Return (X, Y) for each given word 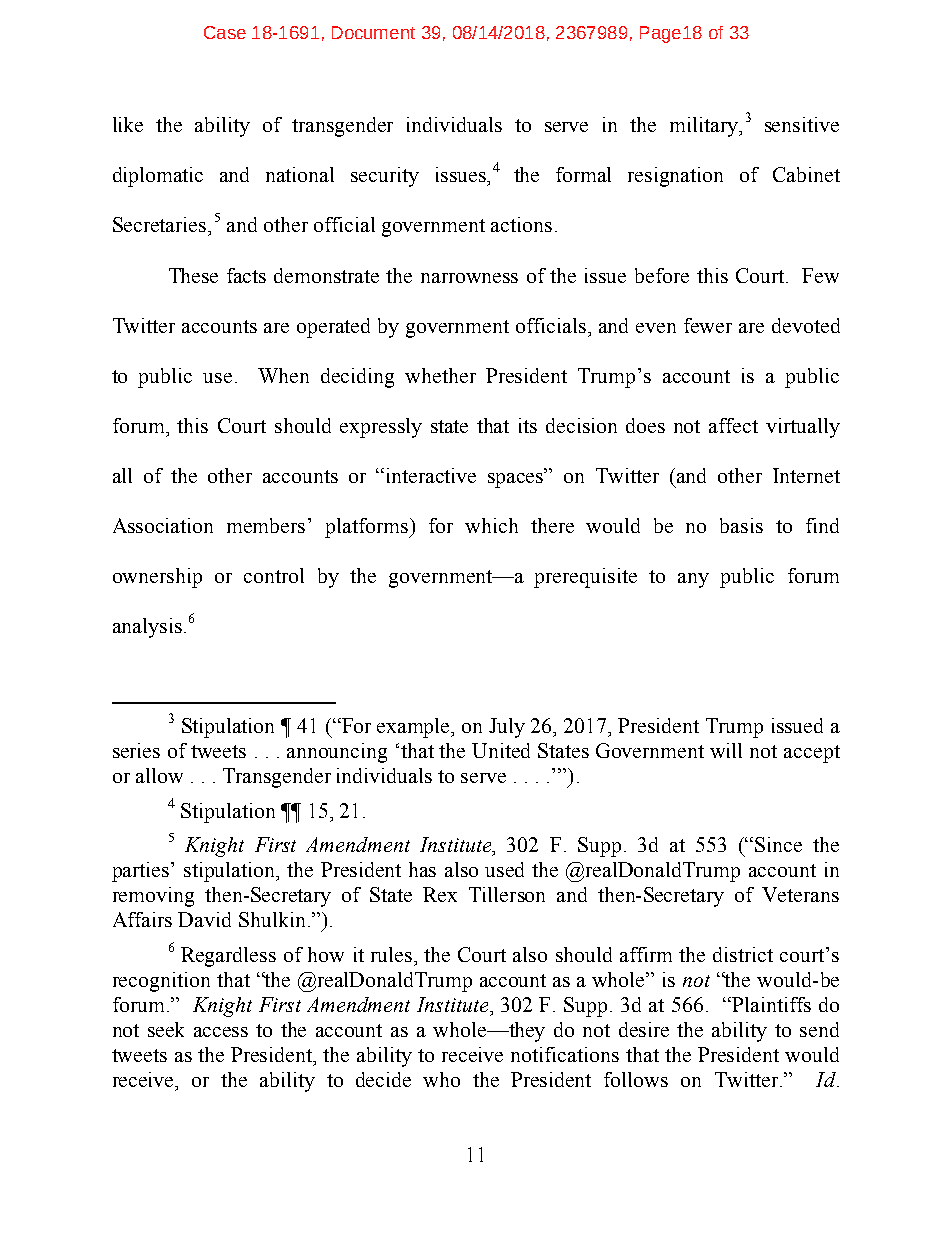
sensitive (802, 124)
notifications (565, 1054)
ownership (157, 578)
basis (741, 525)
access (221, 1032)
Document (373, 32)
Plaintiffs (770, 1004)
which (491, 525)
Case (225, 32)
